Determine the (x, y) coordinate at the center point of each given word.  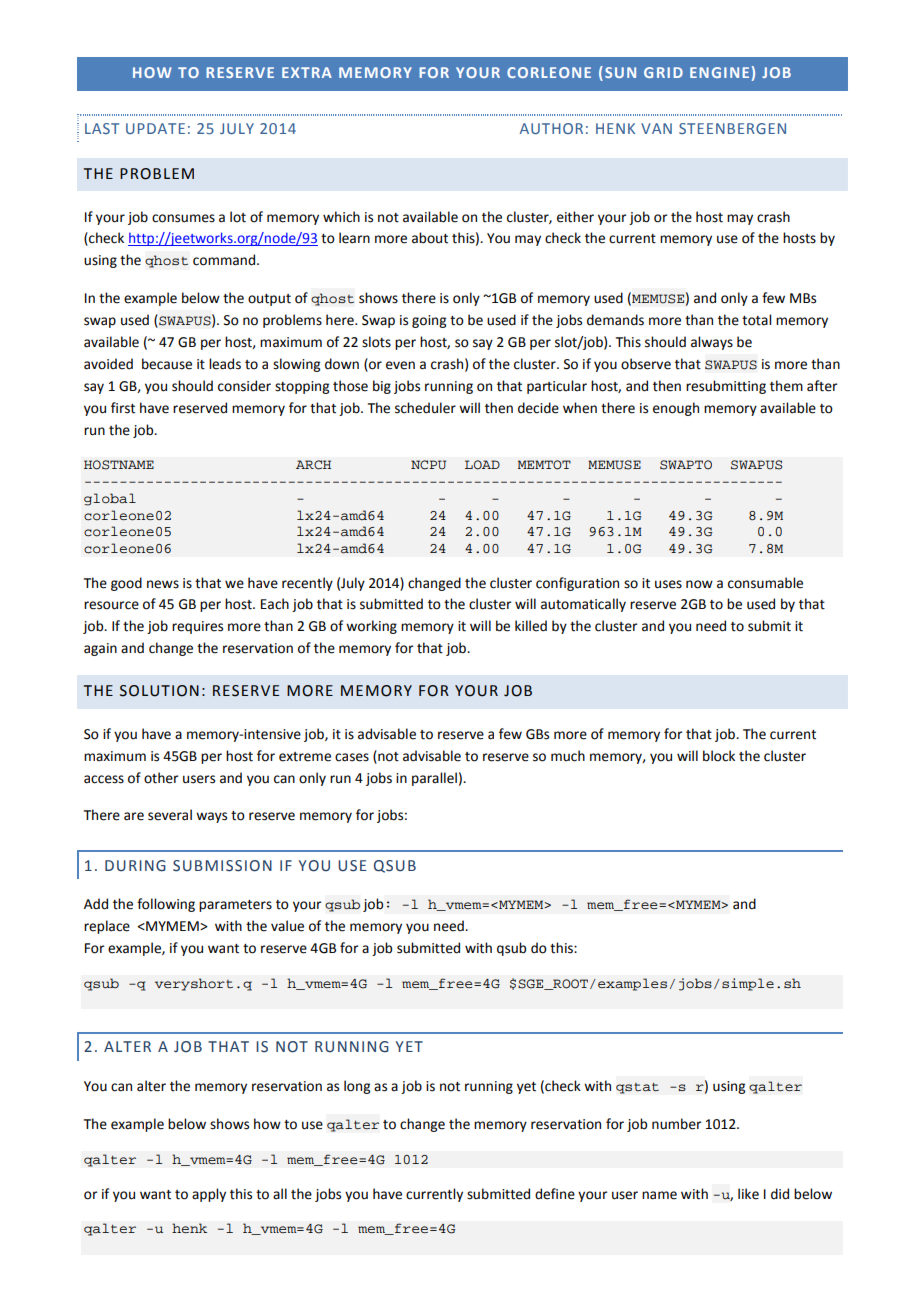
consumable (765, 583)
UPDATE (155, 128)
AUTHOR (551, 128)
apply (209, 1195)
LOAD (482, 465)
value (287, 926)
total (756, 320)
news (163, 584)
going (429, 321)
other (161, 778)
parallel (434, 779)
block (719, 756)
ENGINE (719, 72)
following (166, 905)
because (167, 364)
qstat (637, 1088)
